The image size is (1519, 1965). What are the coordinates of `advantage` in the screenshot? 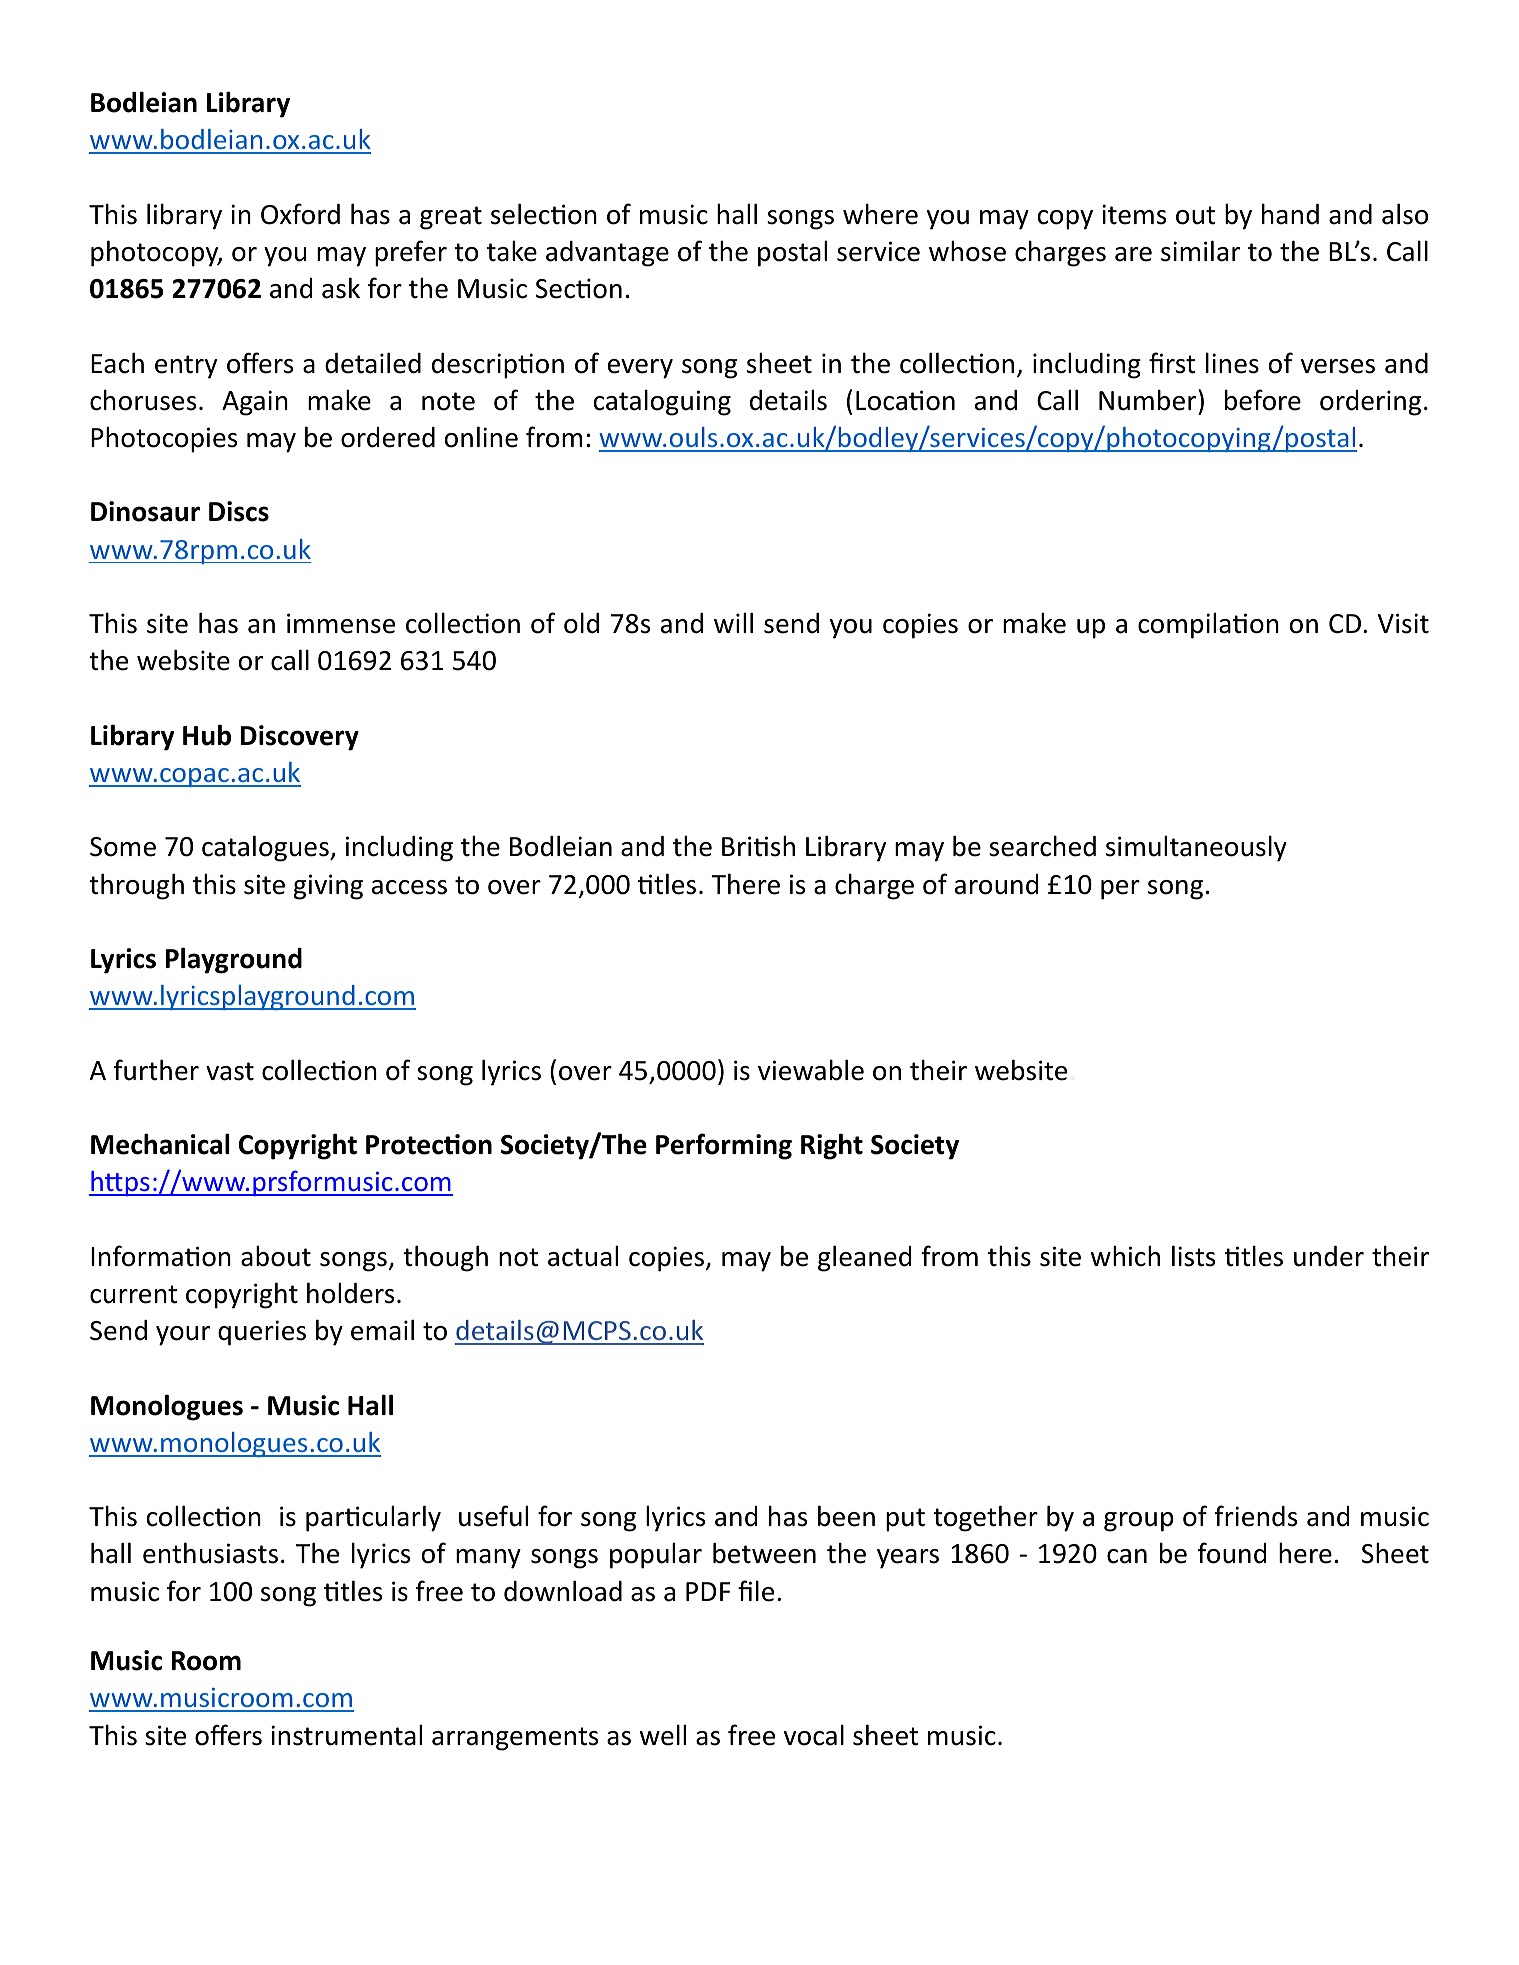 It's located at (607, 254).
